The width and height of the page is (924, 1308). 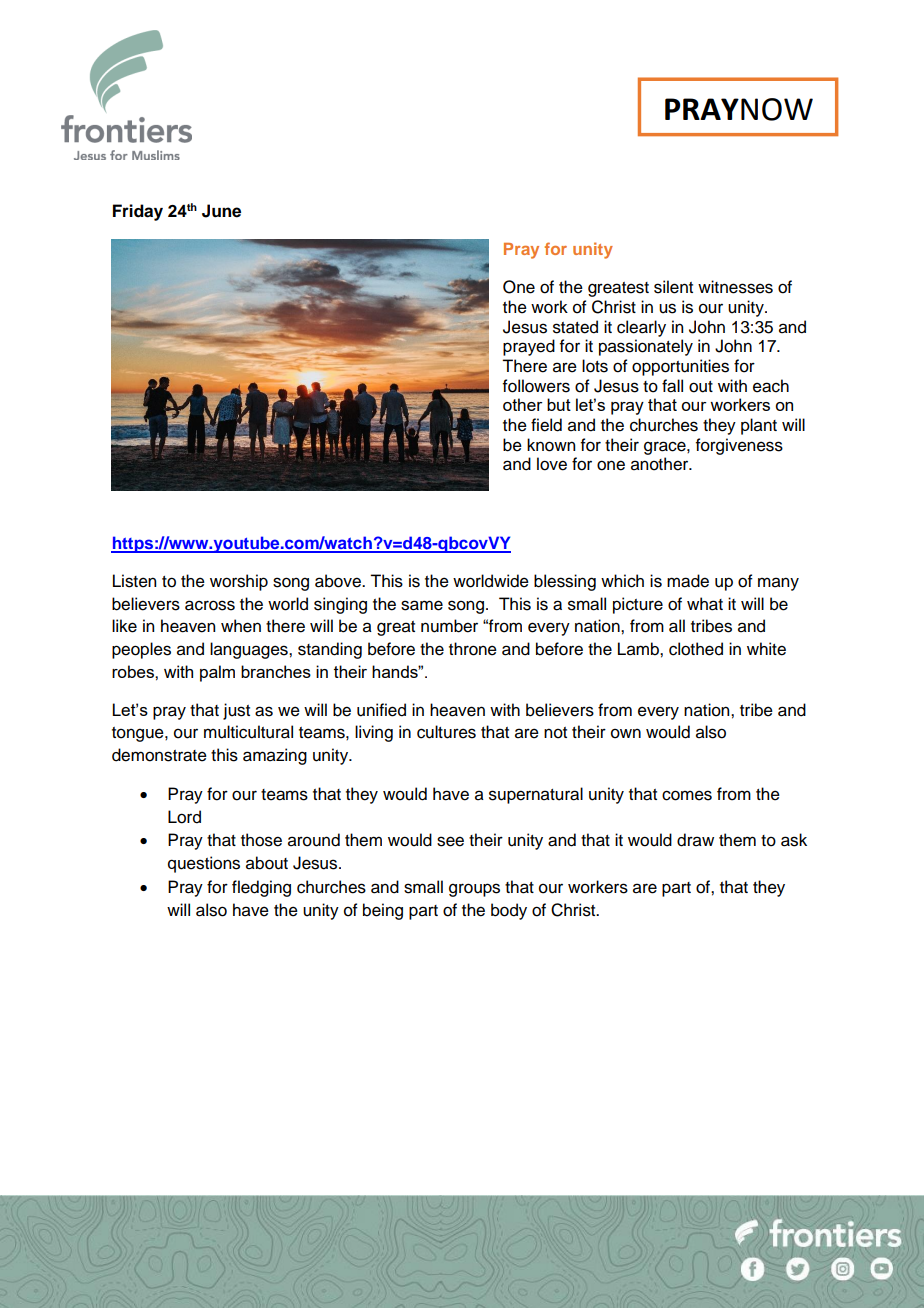 I want to click on stated, so click(x=575, y=327).
